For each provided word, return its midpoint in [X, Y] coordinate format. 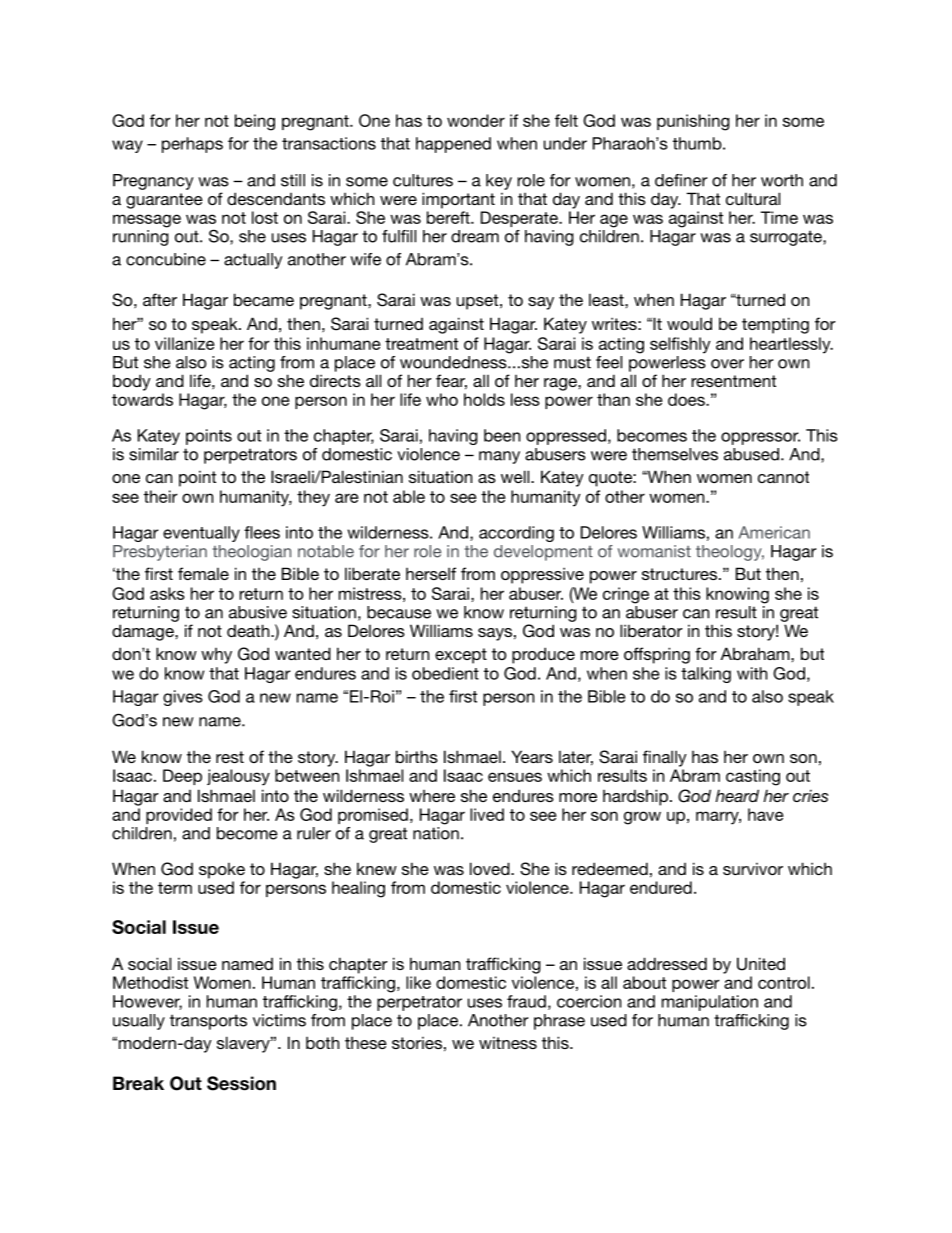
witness [508, 1043]
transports [208, 1022]
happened [453, 145]
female [203, 573]
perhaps [192, 145]
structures [681, 574]
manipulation [710, 1003]
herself [431, 573]
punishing [693, 122]
